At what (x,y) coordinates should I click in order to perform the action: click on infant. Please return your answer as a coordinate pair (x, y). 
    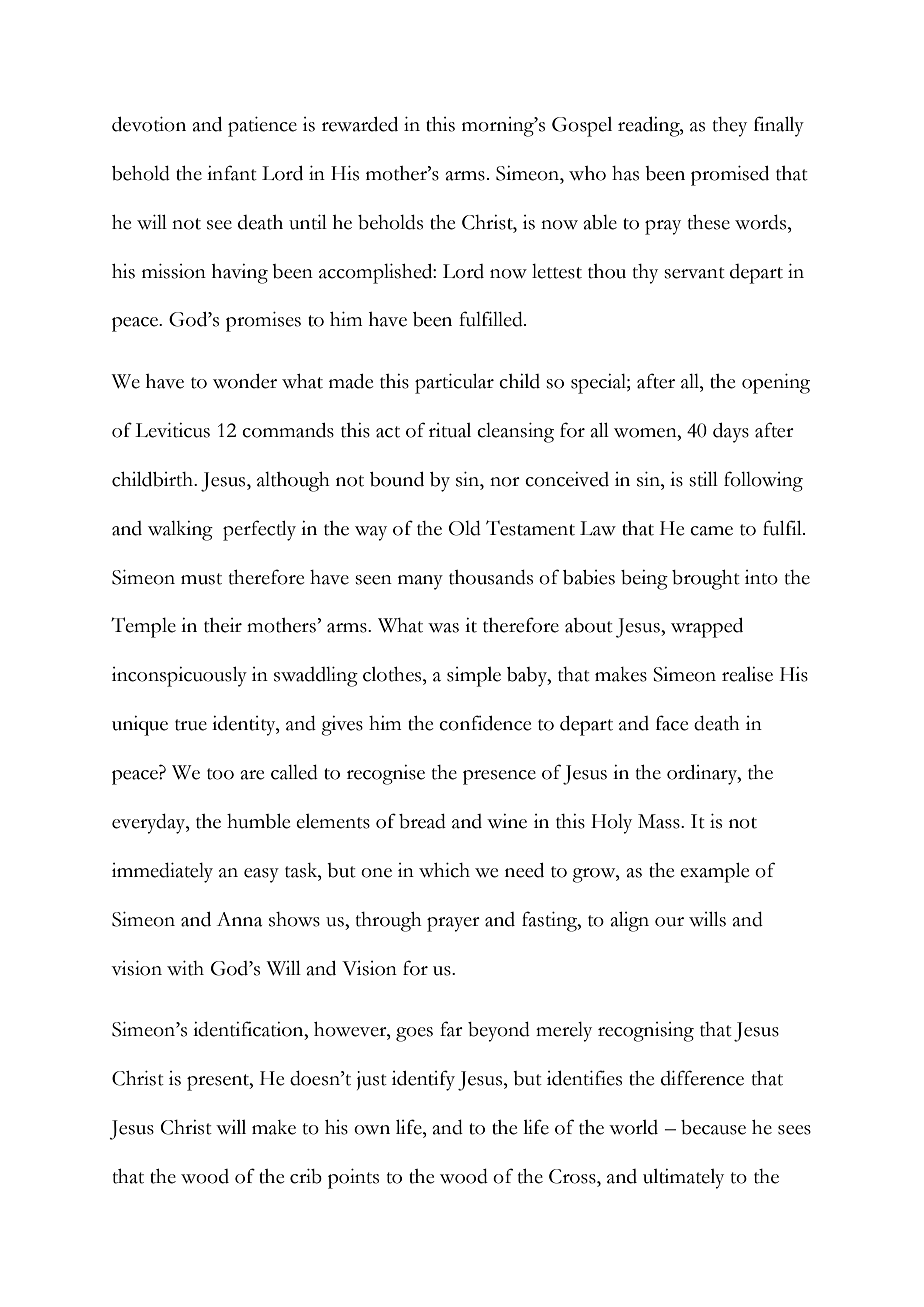
    Looking at the image, I should click on (232, 173).
